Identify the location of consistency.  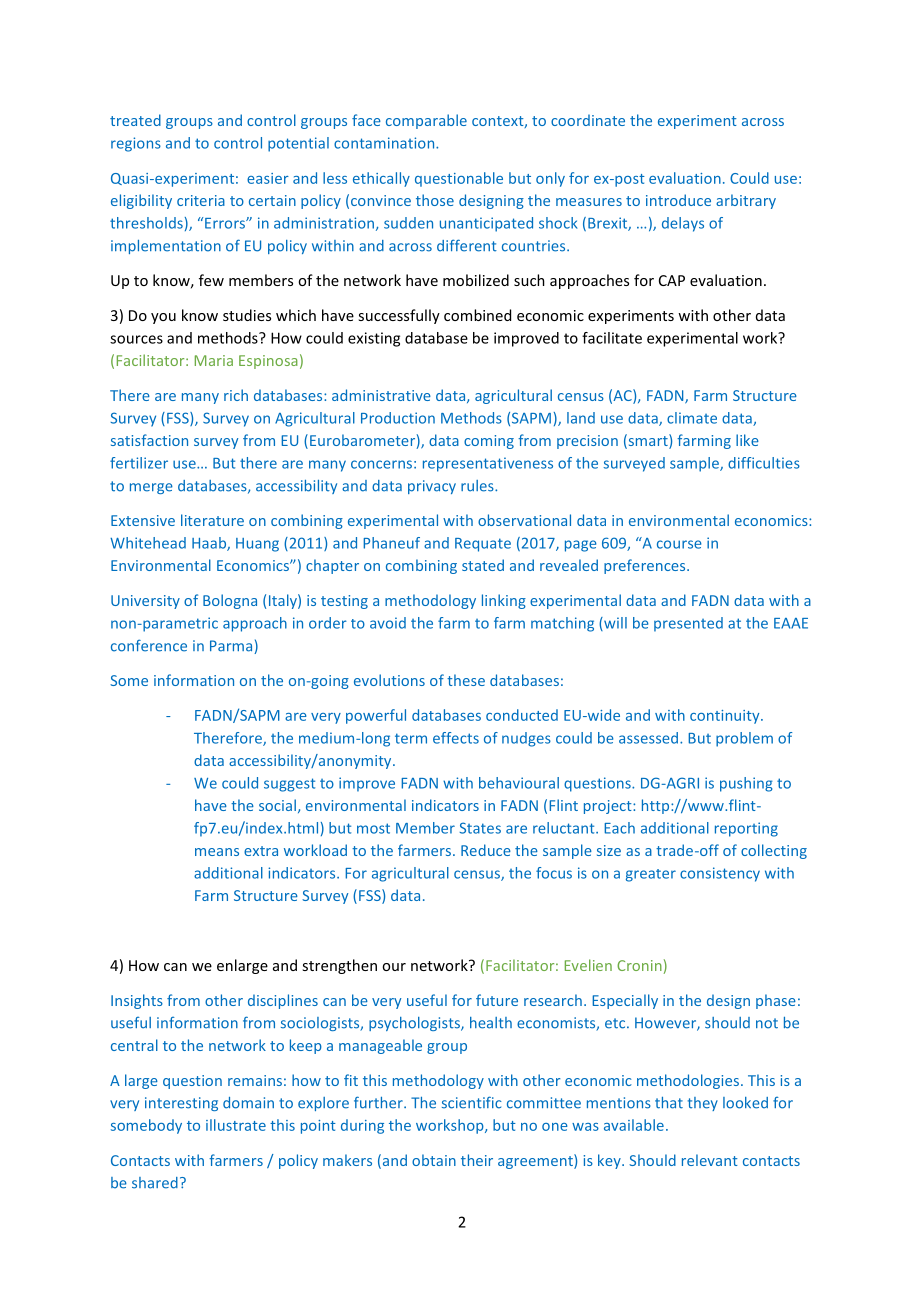
(720, 874).
